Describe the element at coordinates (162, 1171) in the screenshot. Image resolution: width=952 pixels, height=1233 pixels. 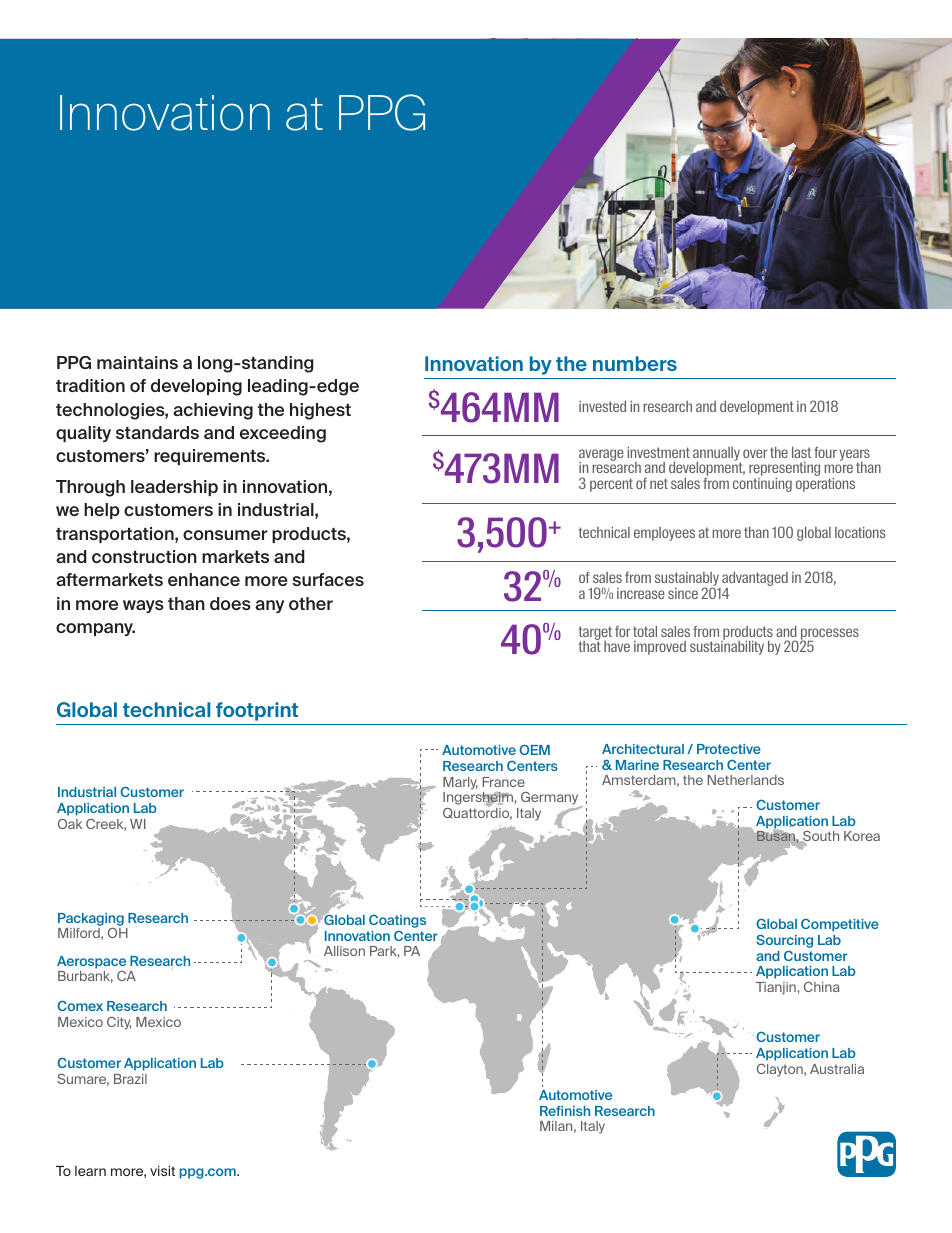
I see `visit` at that location.
